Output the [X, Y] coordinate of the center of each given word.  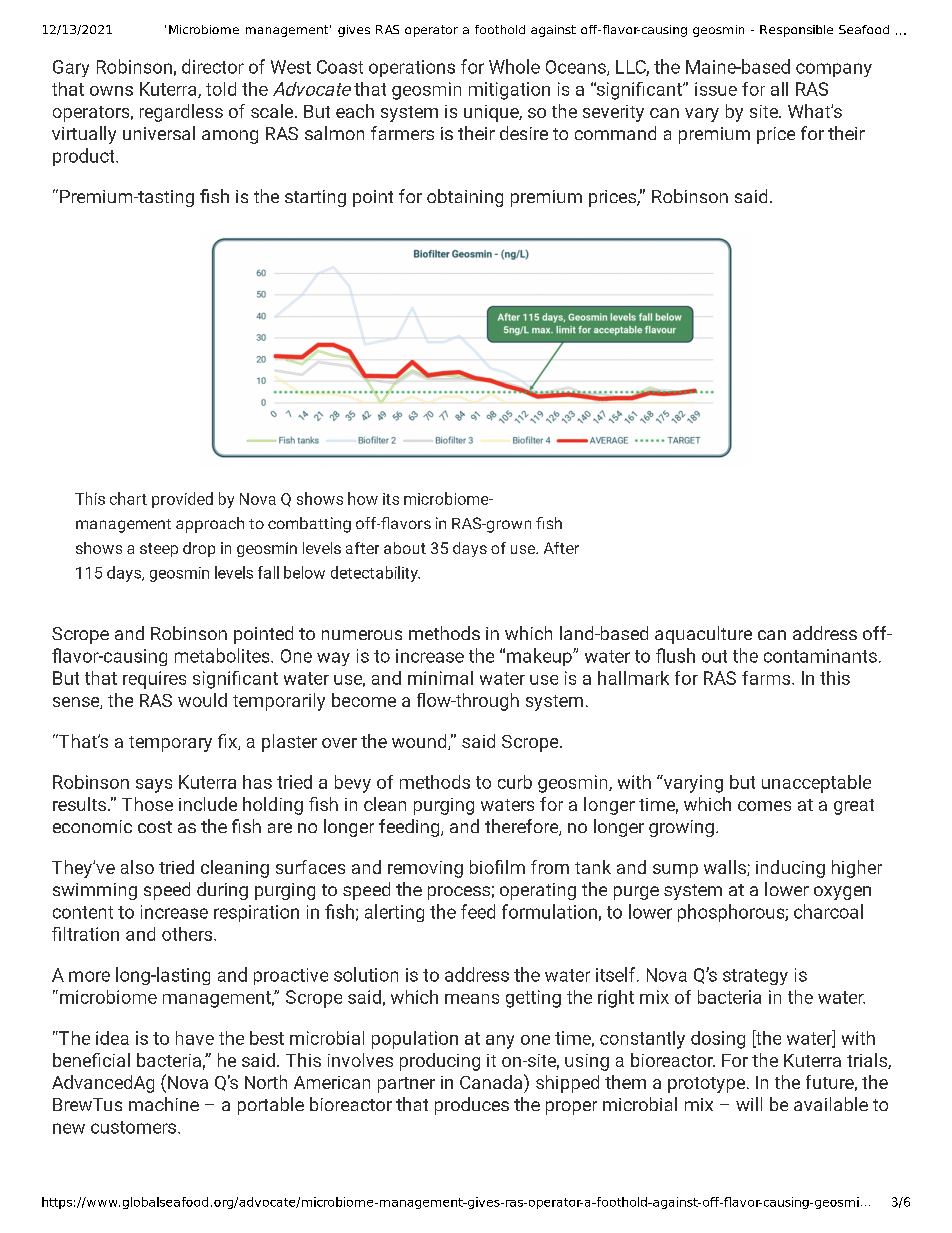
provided [182, 500]
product [85, 157]
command [615, 133]
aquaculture [703, 635]
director [213, 66]
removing [425, 869]
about [405, 548]
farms [767, 678]
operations [412, 68]
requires [154, 680]
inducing [790, 869]
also [137, 867]
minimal [440, 678]
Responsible [796, 31]
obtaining [465, 198]
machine [164, 1104]
